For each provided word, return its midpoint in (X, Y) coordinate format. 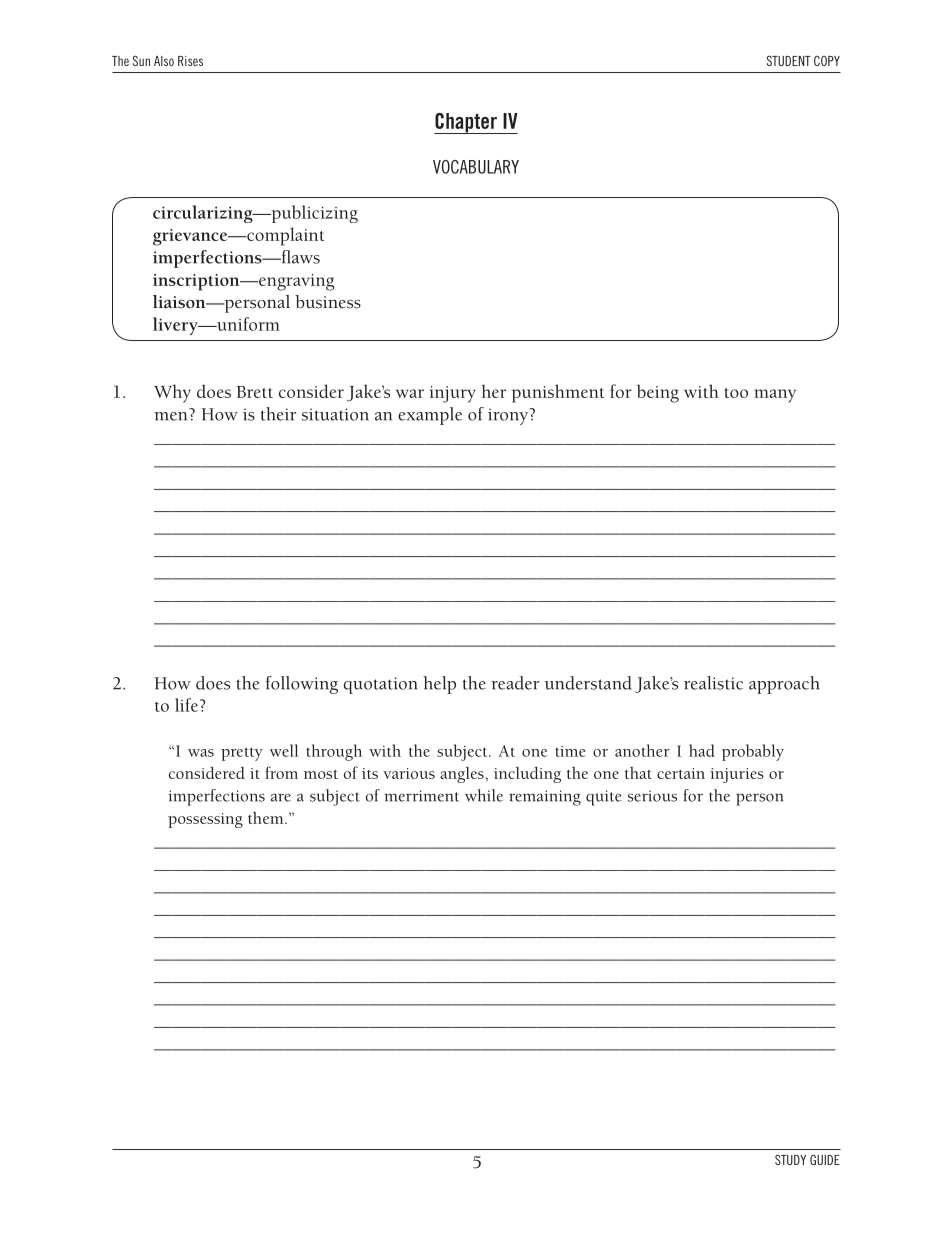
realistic (713, 683)
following (302, 685)
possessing (205, 820)
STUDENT (789, 61)
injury (453, 394)
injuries (737, 775)
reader (515, 683)
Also (164, 61)
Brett (254, 392)
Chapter (466, 123)
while (484, 795)
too (736, 393)
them (267, 818)
